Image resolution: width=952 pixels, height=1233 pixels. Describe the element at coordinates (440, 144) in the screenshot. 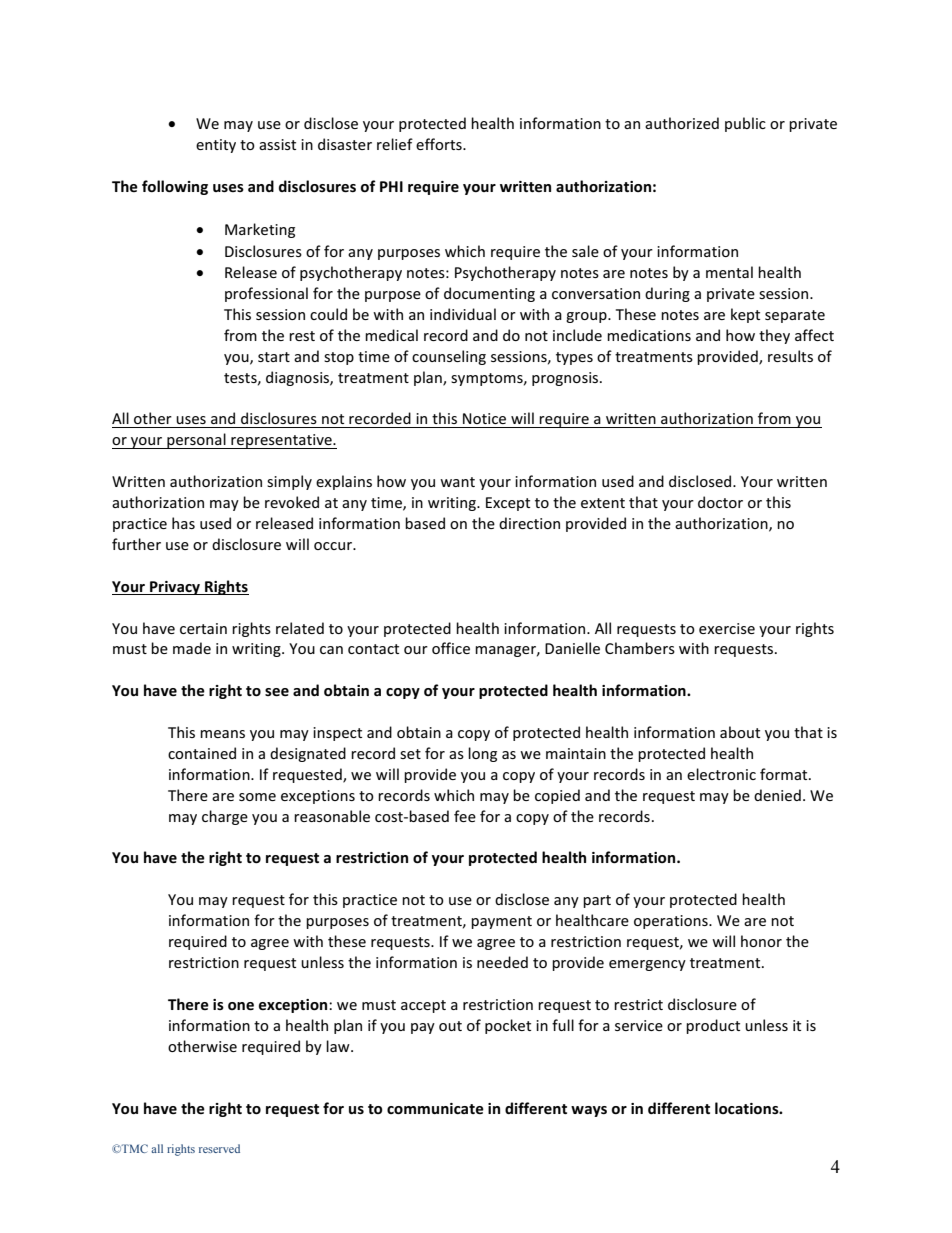

I see `efforts` at that location.
